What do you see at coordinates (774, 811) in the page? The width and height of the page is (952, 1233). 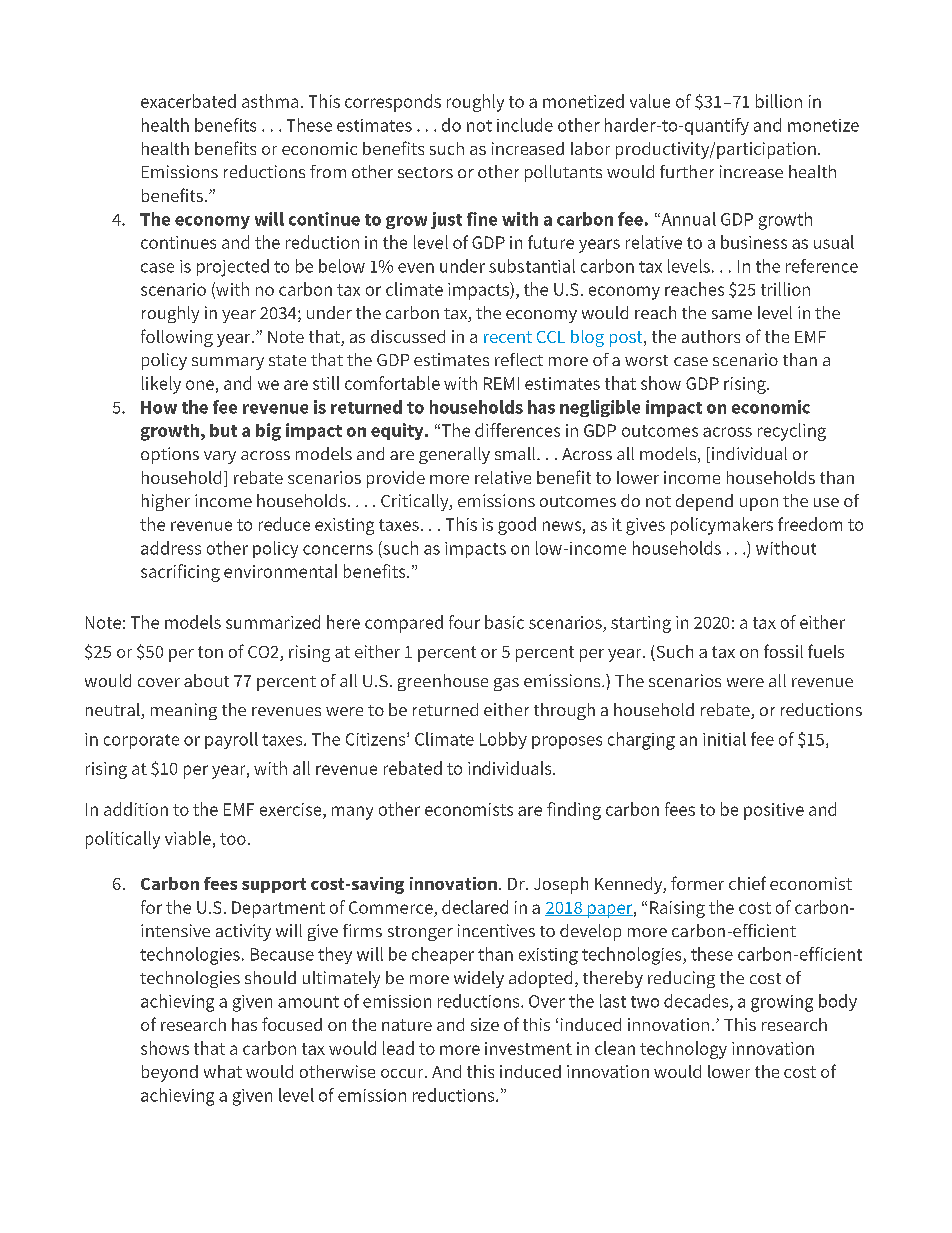 I see `positive` at bounding box center [774, 811].
